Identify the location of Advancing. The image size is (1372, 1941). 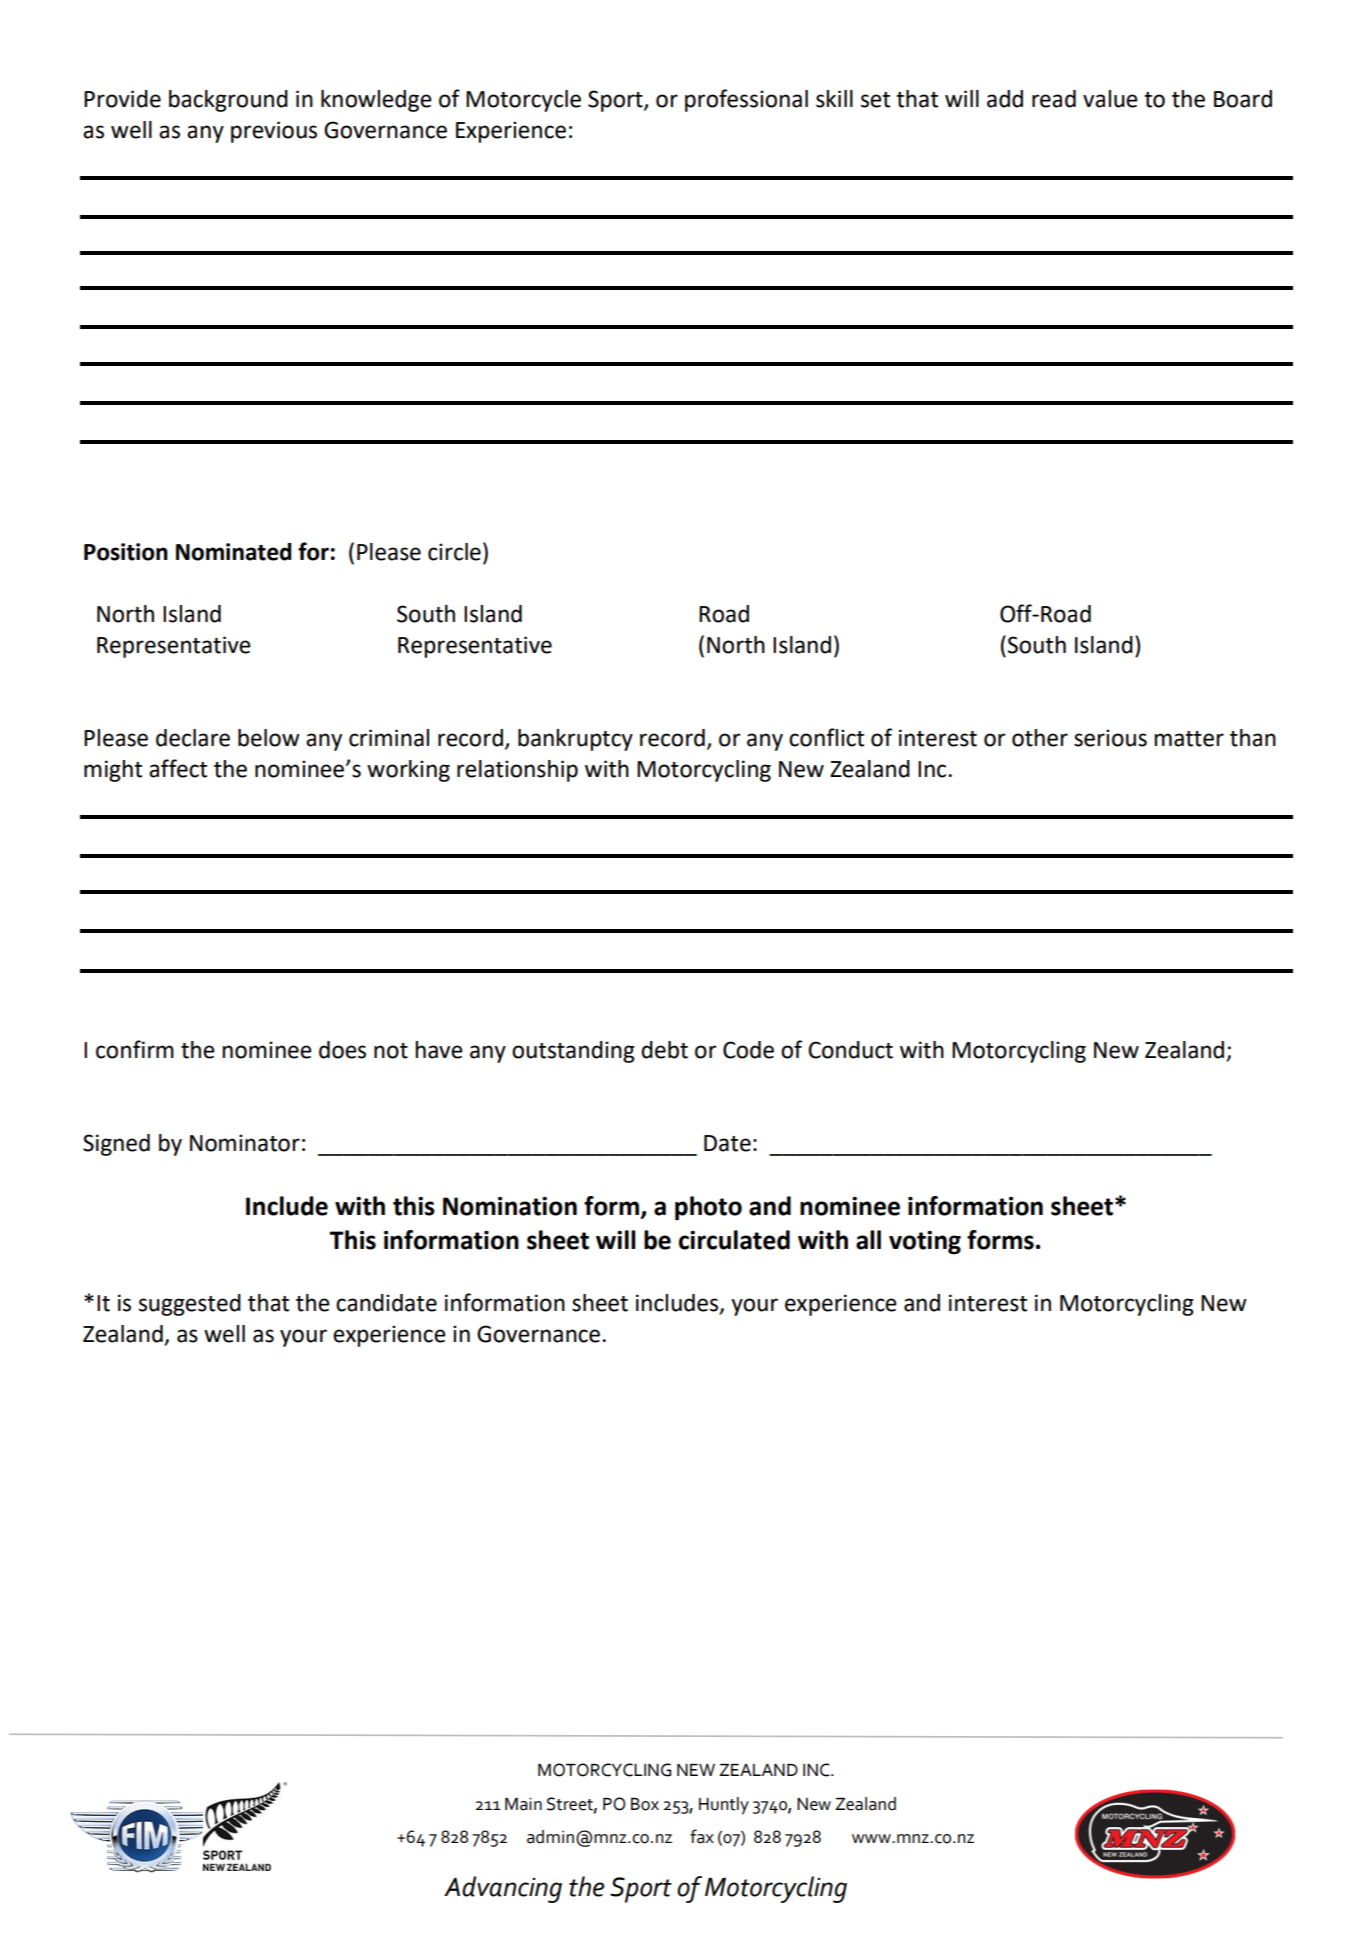
(503, 1889).
